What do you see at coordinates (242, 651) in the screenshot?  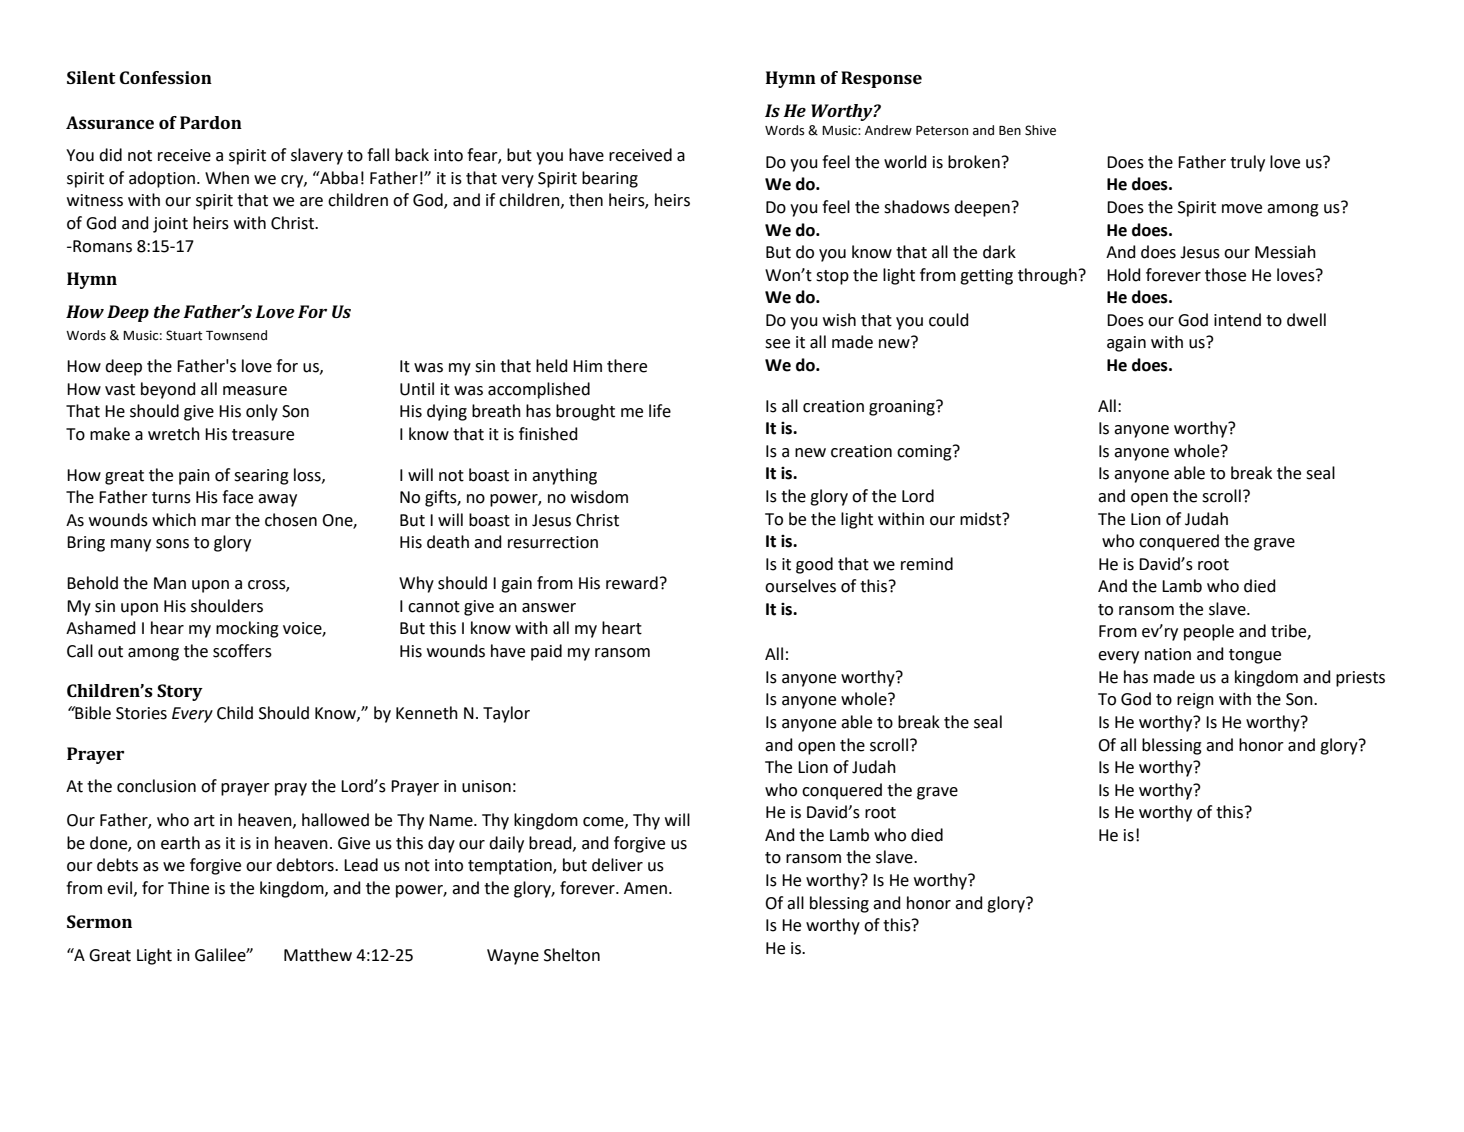 I see `scoffers` at bounding box center [242, 651].
